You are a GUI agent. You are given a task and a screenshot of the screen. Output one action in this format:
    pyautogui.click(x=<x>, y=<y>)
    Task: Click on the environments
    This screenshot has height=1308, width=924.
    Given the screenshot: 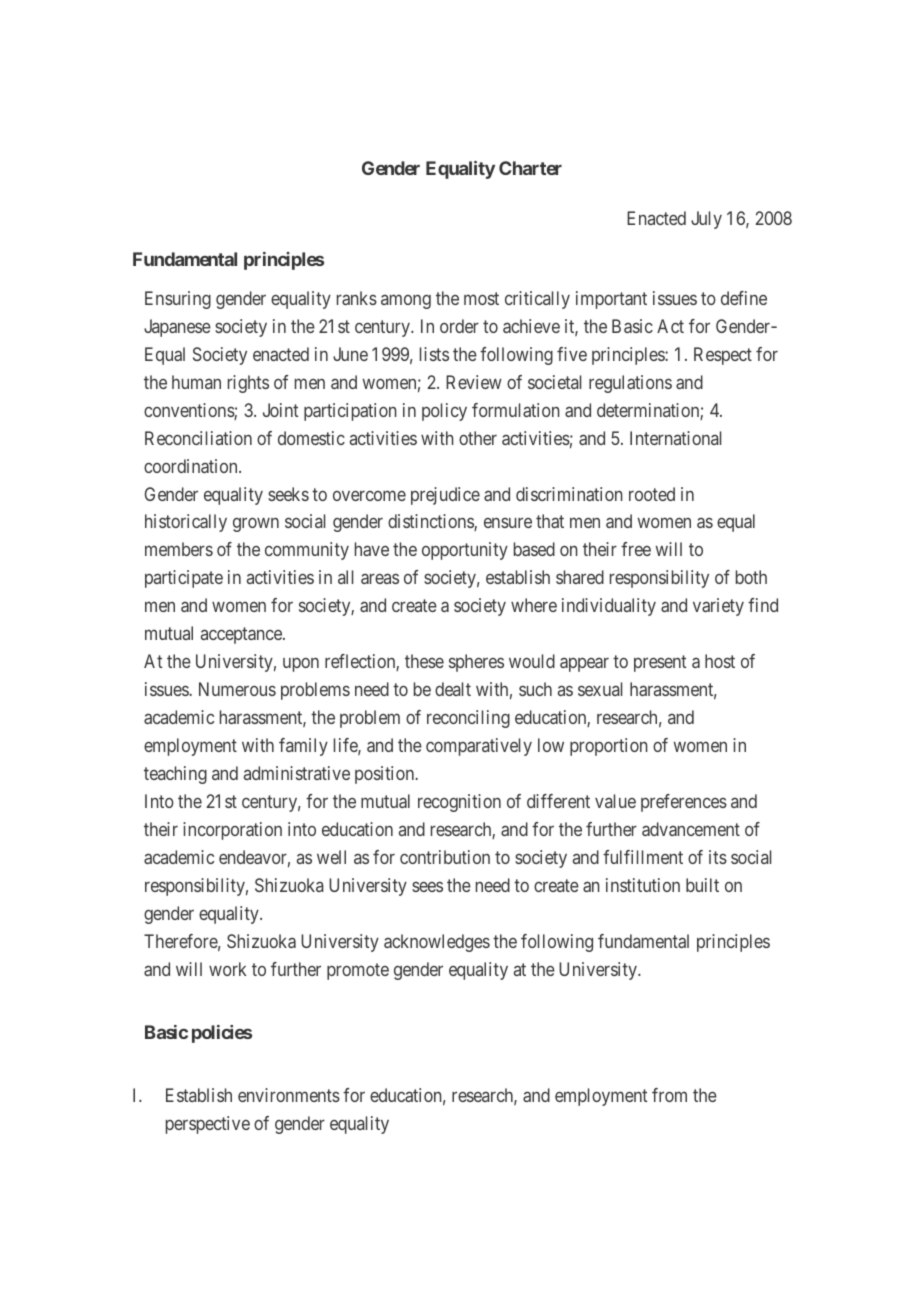 What is the action you would take?
    pyautogui.click(x=289, y=1095)
